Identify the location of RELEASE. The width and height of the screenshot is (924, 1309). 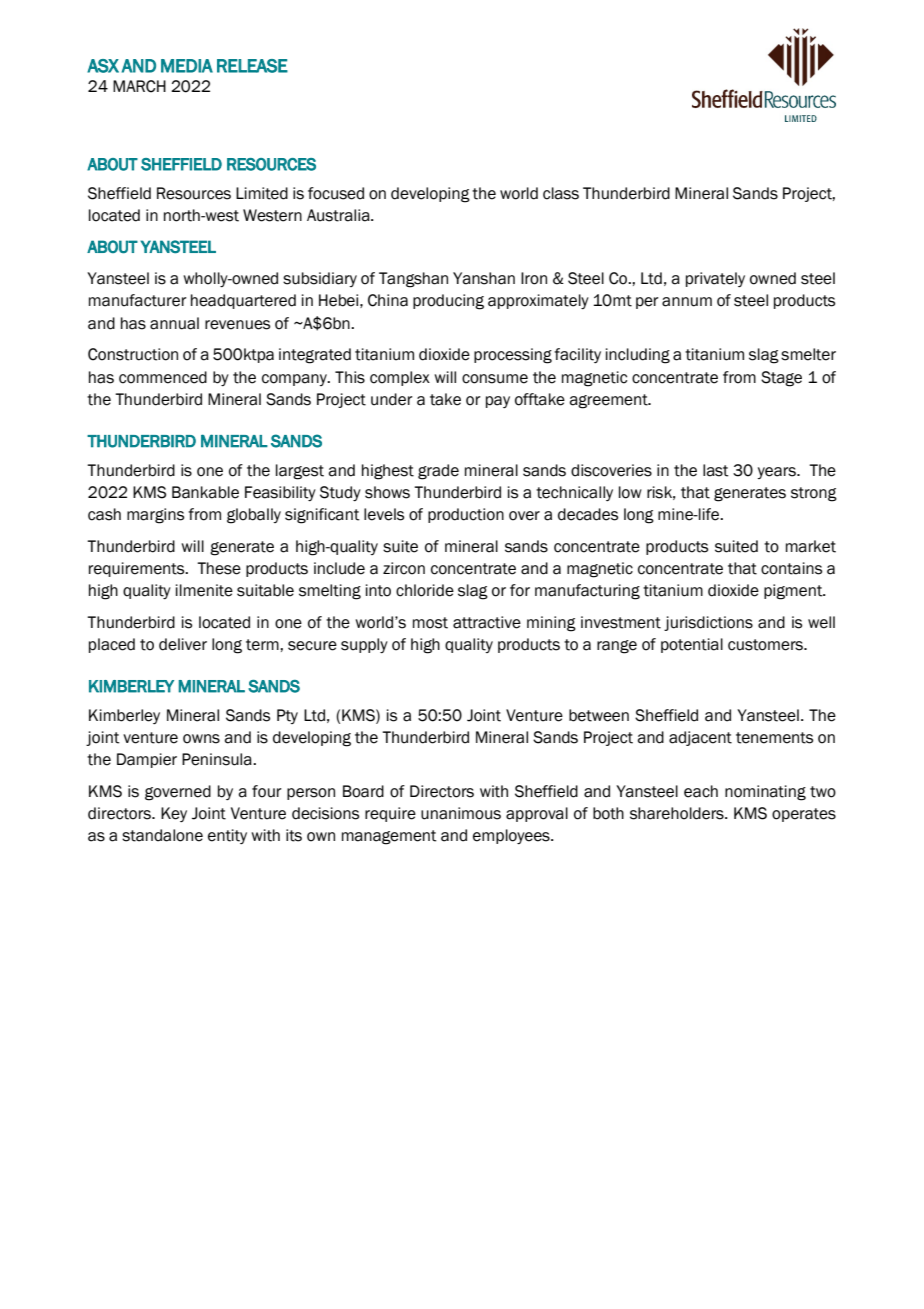
(252, 66).
